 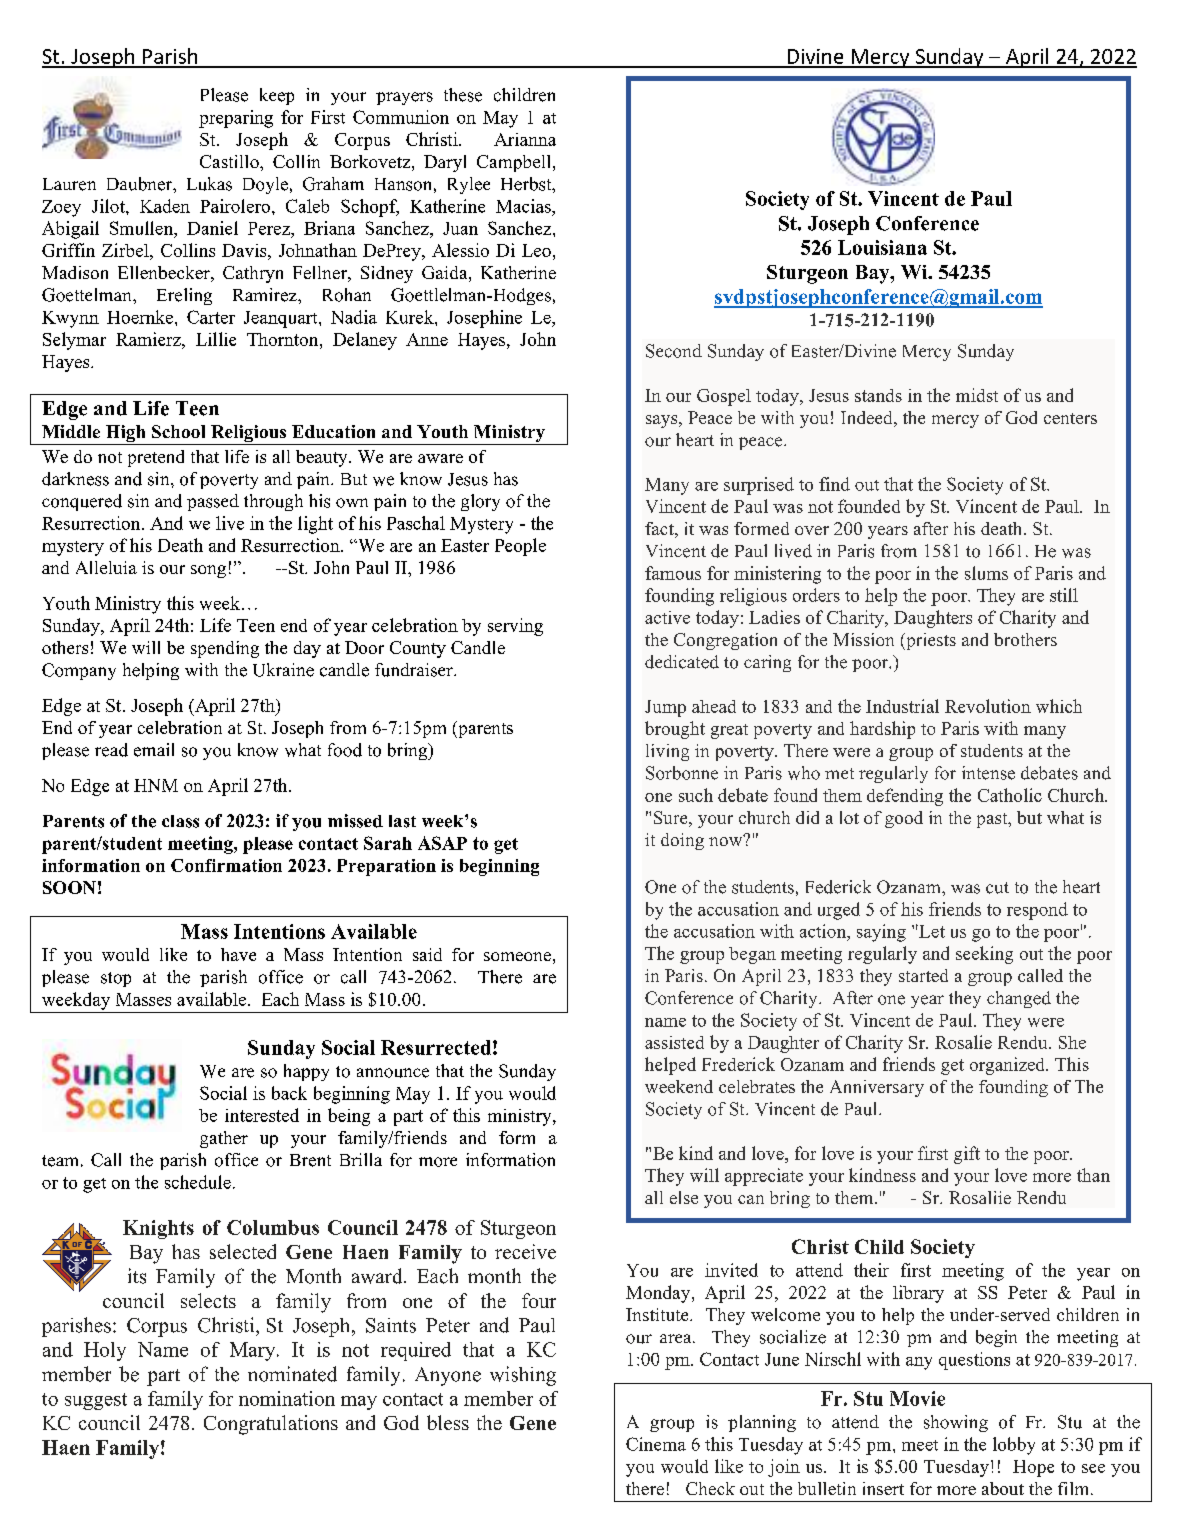 I want to click on preparing, so click(x=236, y=119).
